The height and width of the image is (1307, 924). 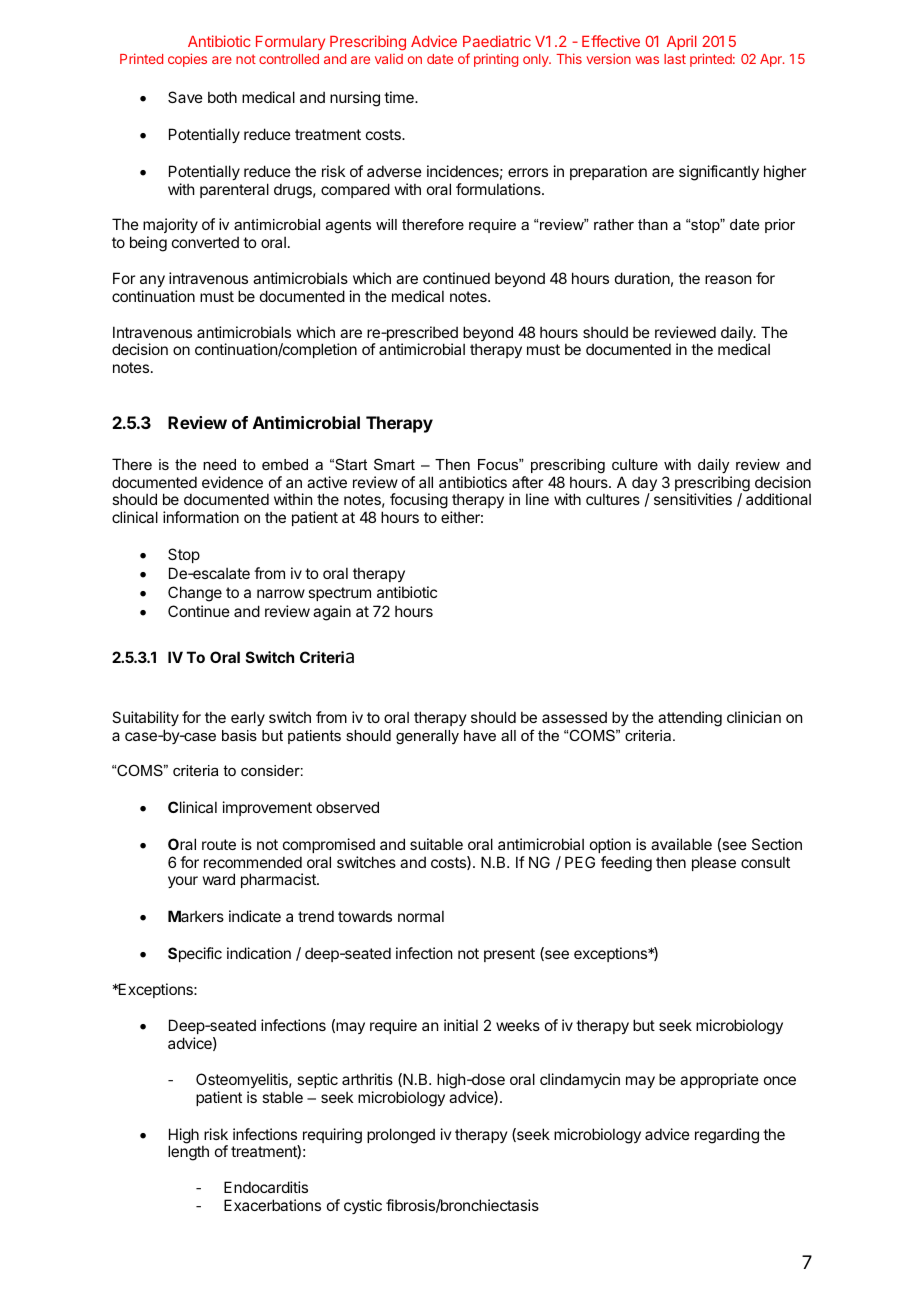 I want to click on suitable, so click(x=436, y=844).
